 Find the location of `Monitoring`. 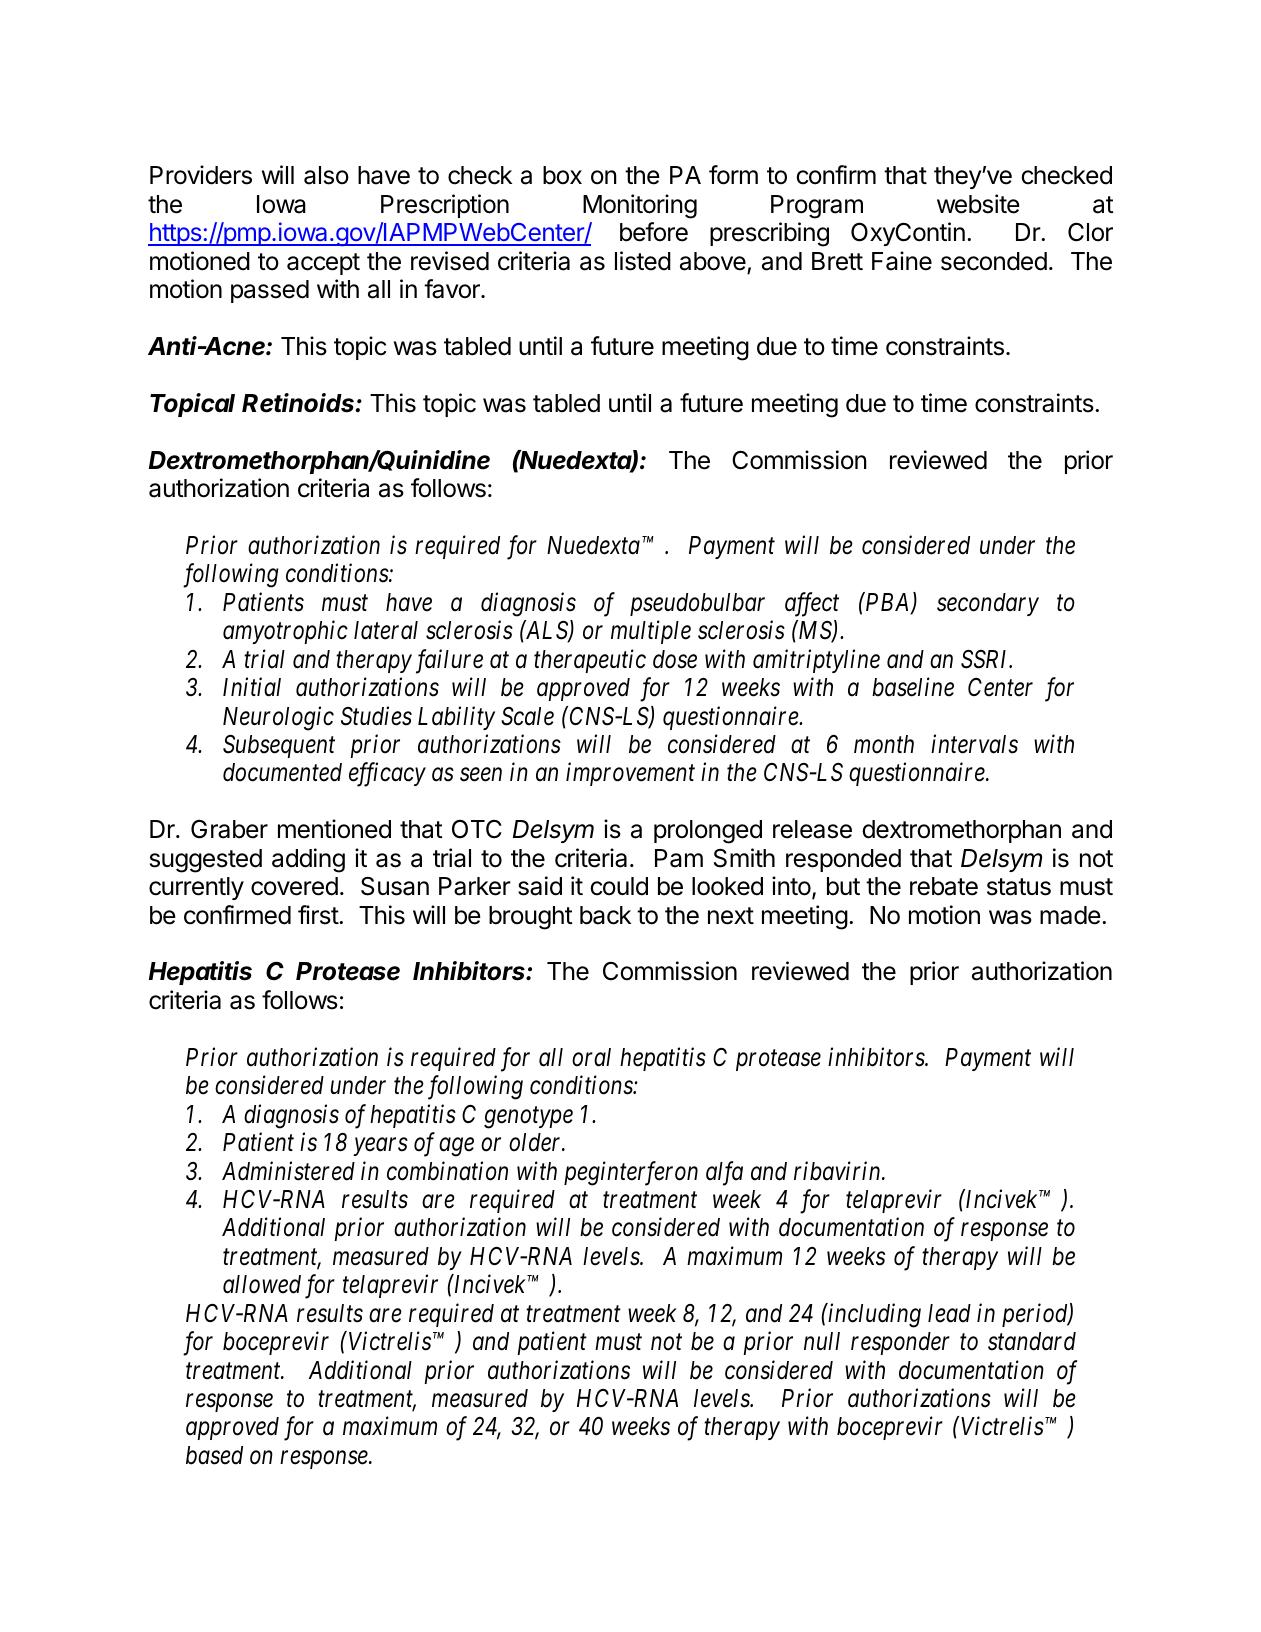

Monitoring is located at coordinates (640, 206).
